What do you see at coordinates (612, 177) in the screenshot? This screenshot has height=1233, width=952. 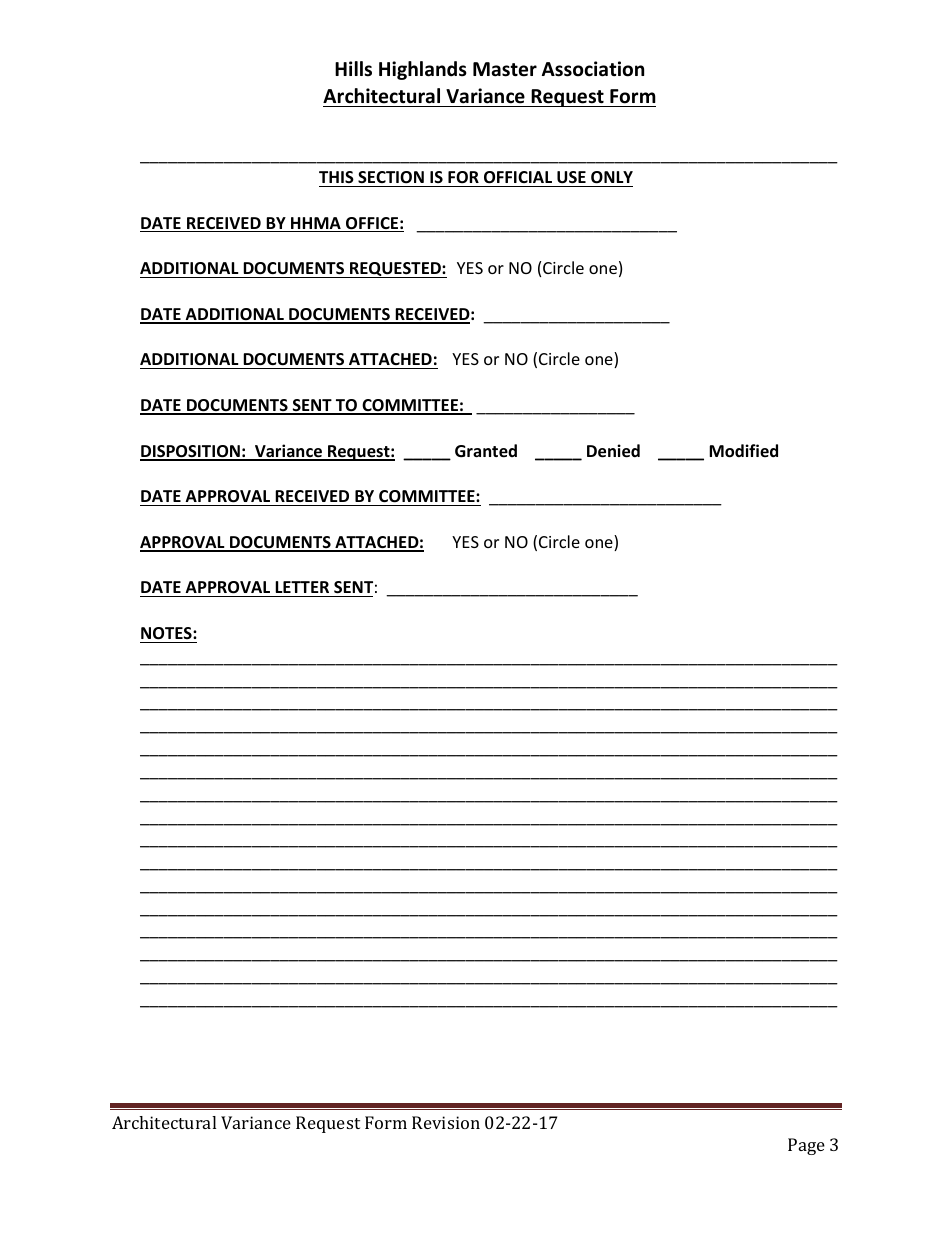 I see `ONLY` at bounding box center [612, 177].
